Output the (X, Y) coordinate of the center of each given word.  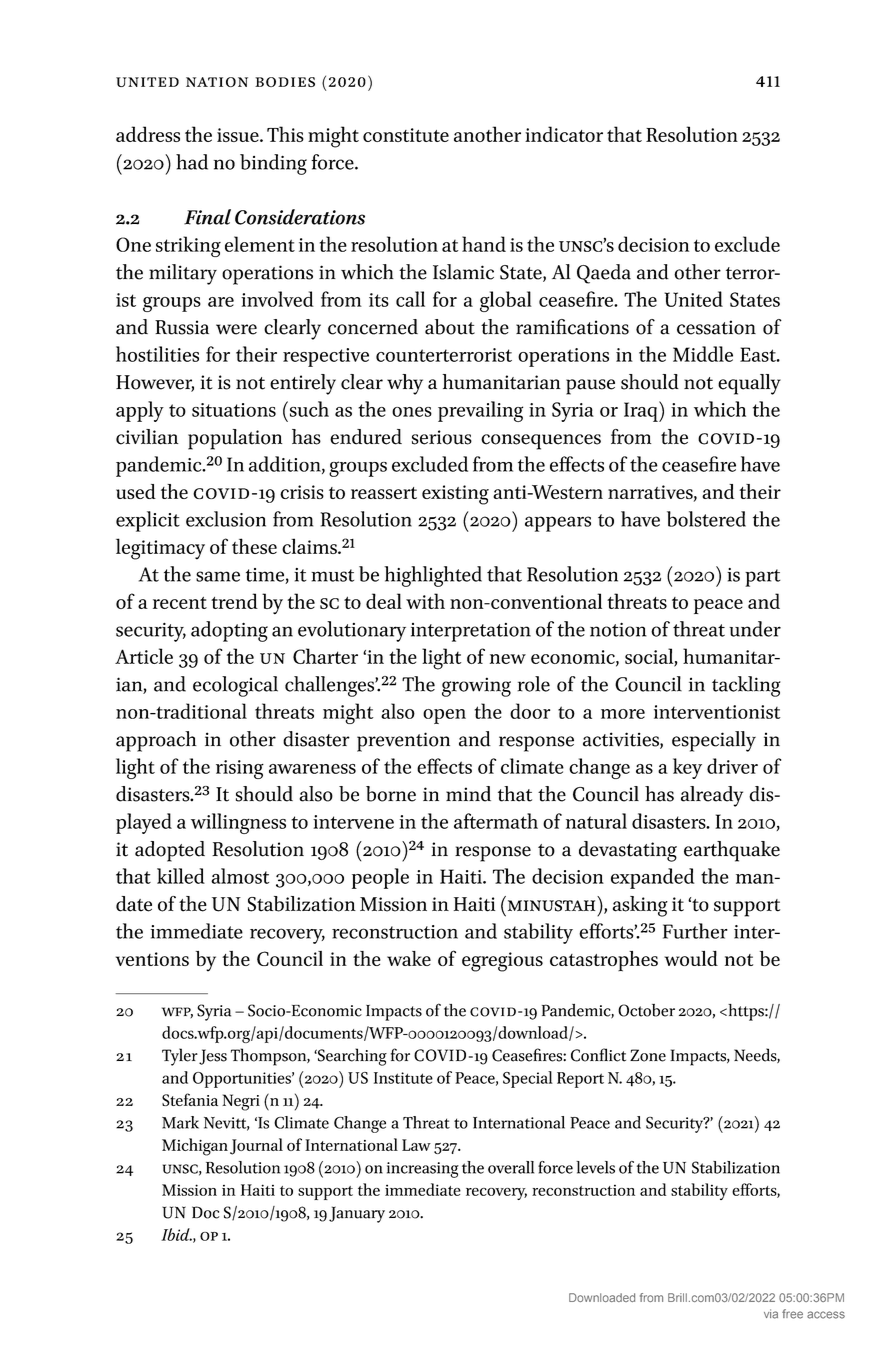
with (425, 601)
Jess (213, 1057)
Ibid (176, 1234)
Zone (648, 1055)
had (192, 162)
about (450, 327)
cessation (716, 327)
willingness (238, 823)
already (712, 796)
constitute (406, 135)
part (762, 578)
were (236, 329)
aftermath (496, 821)
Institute (403, 1078)
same (218, 576)
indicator (564, 134)
